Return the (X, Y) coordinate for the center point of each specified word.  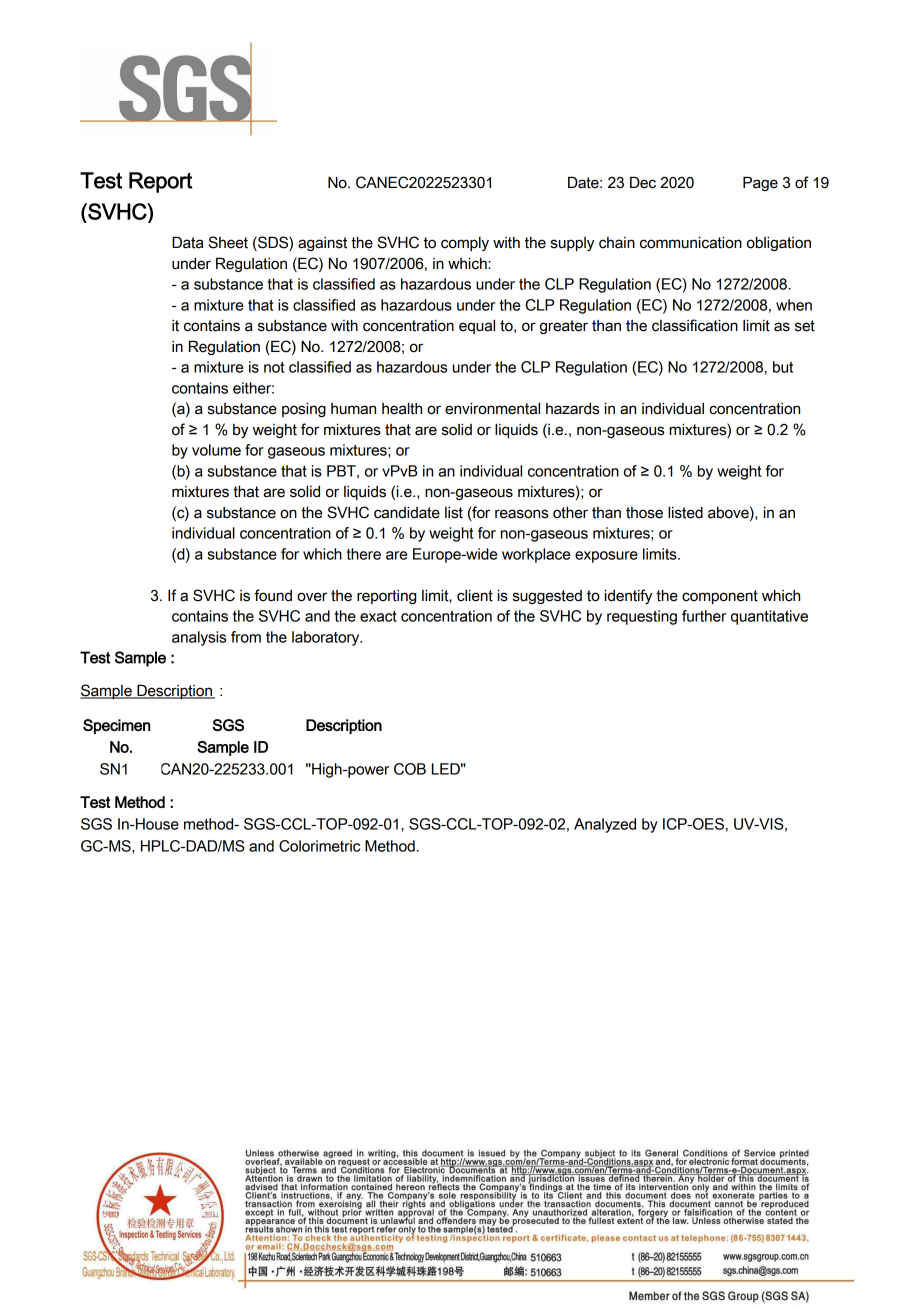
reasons (521, 514)
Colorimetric (319, 846)
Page (760, 184)
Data (187, 243)
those (644, 513)
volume (216, 450)
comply (465, 244)
